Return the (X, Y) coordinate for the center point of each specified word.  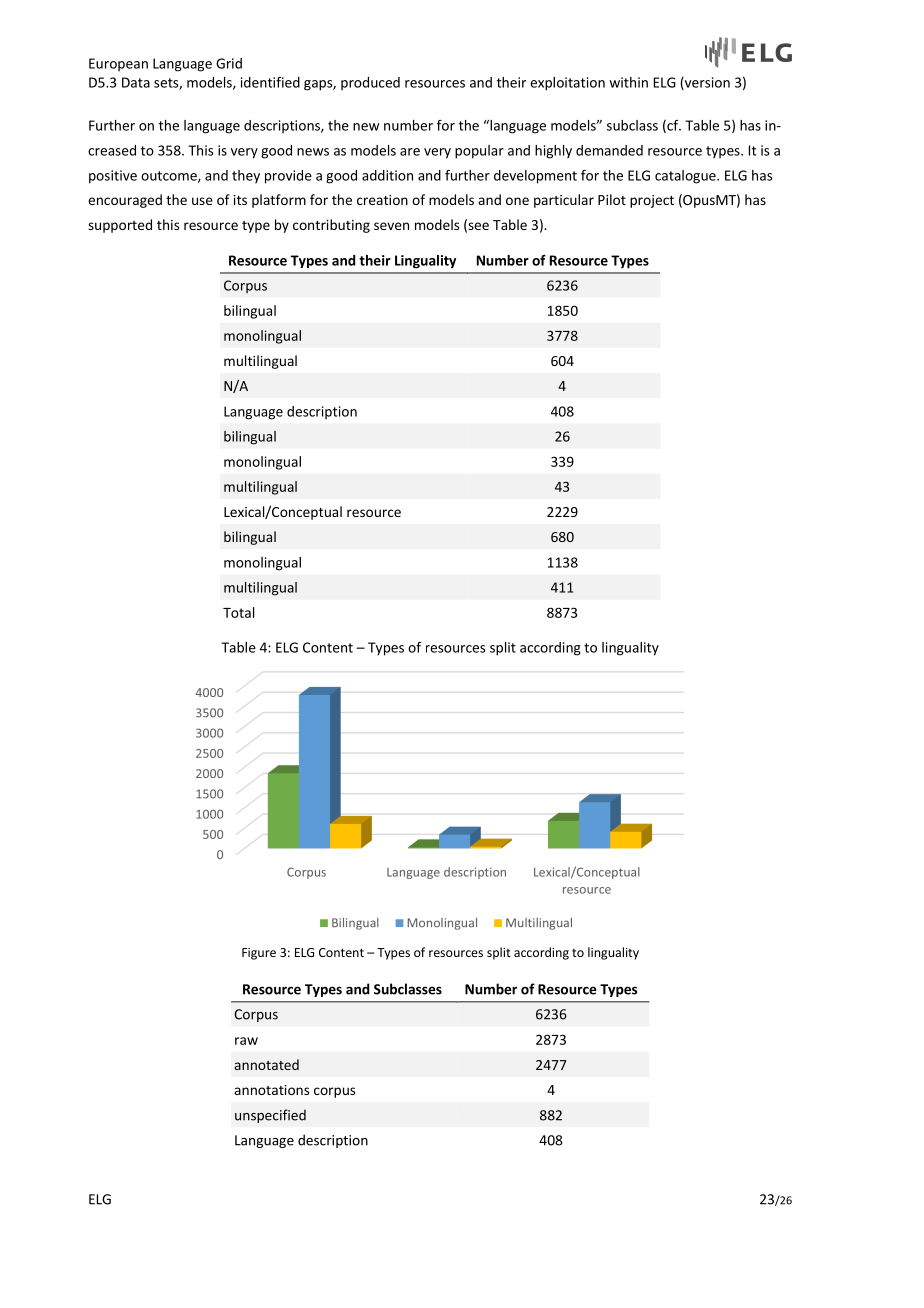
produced (370, 83)
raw (246, 1041)
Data (136, 82)
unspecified (270, 1116)
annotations (271, 1090)
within (628, 82)
